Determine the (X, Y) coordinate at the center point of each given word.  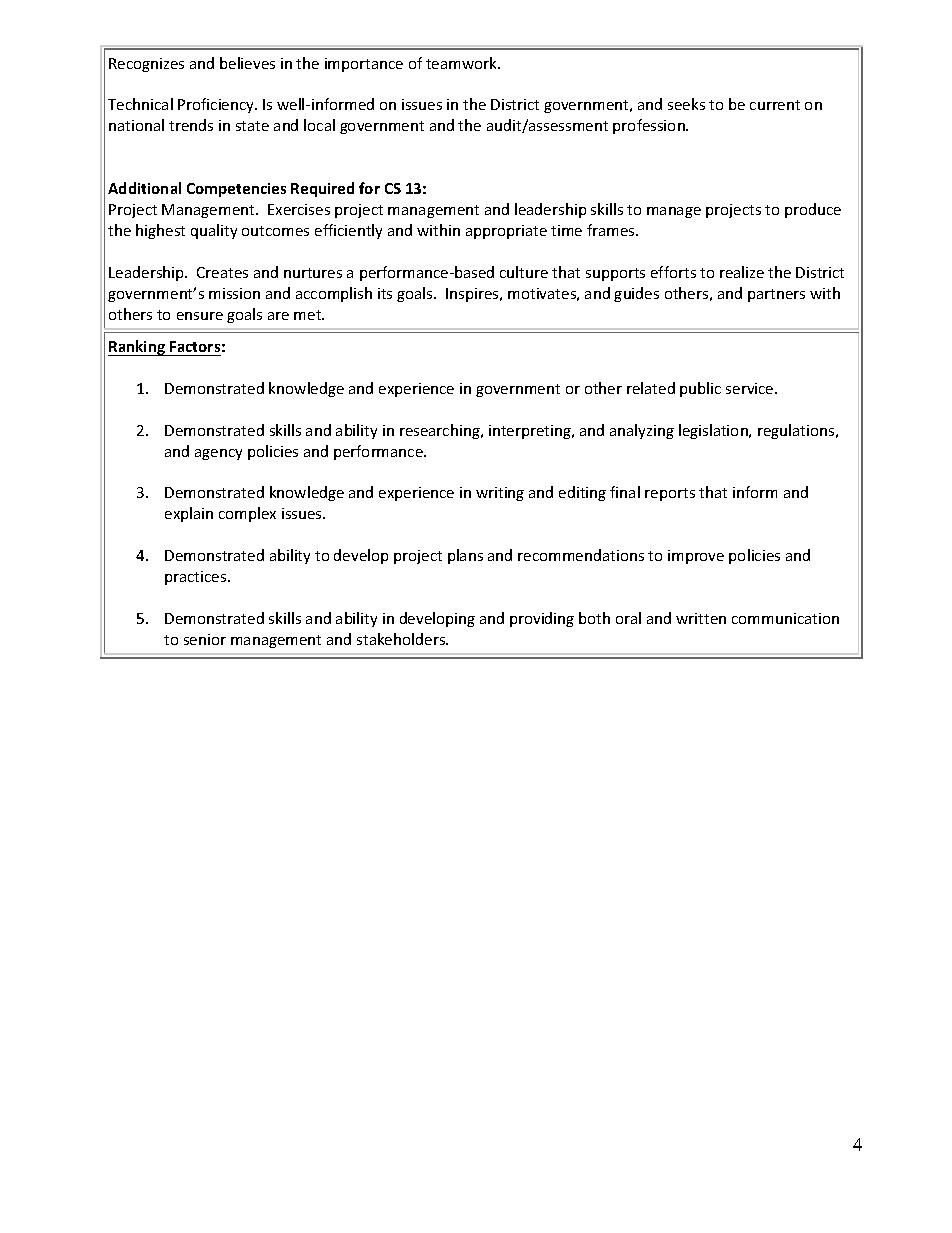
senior (205, 639)
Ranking (138, 348)
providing (542, 619)
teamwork (462, 63)
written (701, 618)
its (385, 293)
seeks (686, 104)
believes (247, 63)
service (751, 388)
